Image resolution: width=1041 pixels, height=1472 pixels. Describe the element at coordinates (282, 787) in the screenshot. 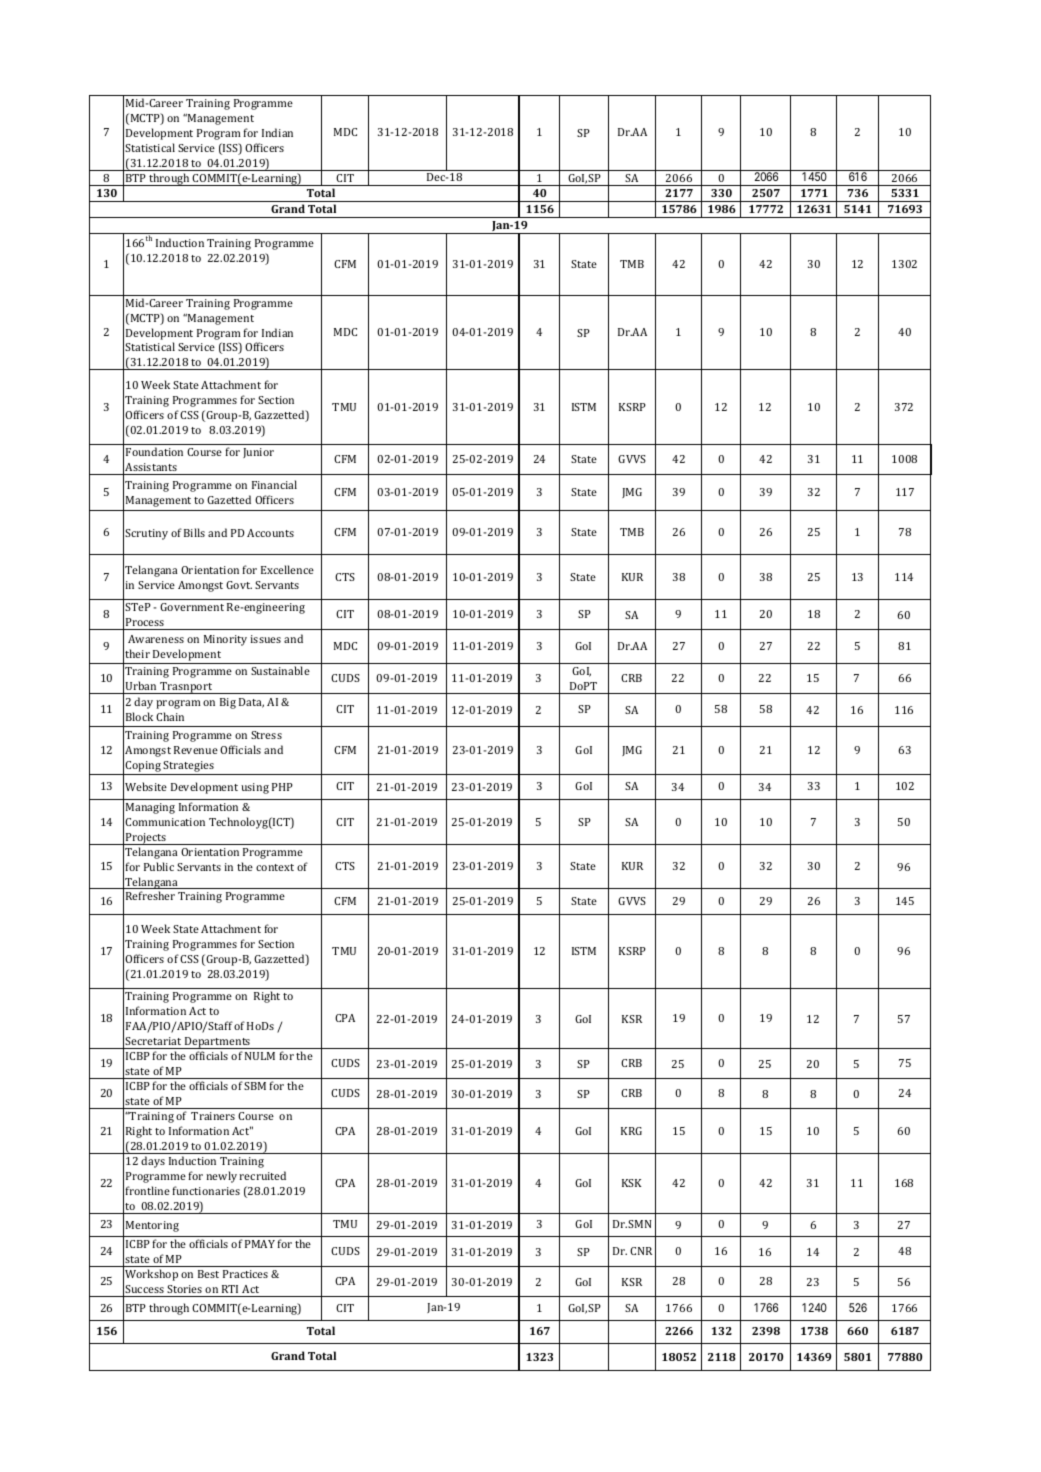

I see `PHP` at that location.
